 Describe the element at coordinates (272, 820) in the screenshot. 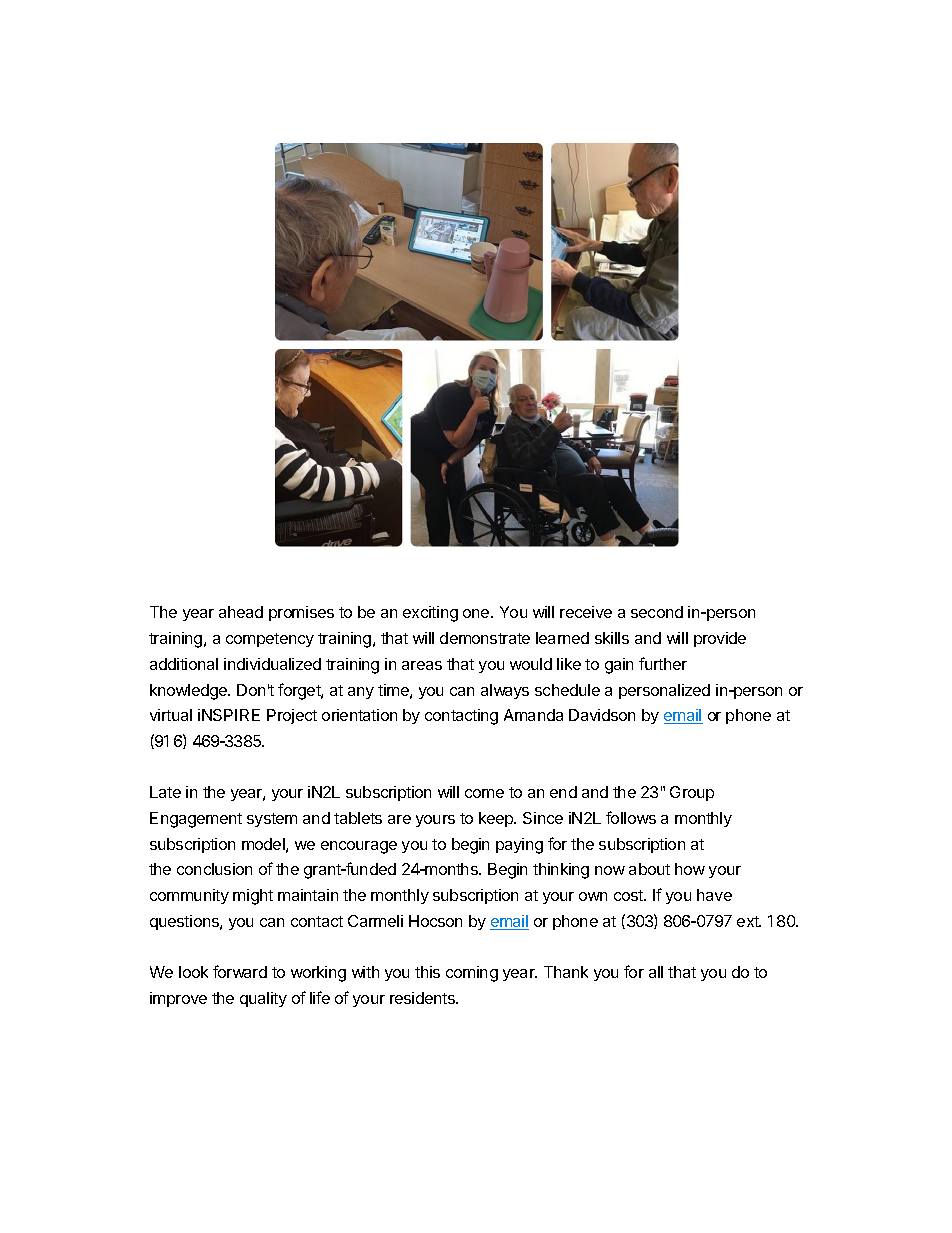

I see `system` at that location.
